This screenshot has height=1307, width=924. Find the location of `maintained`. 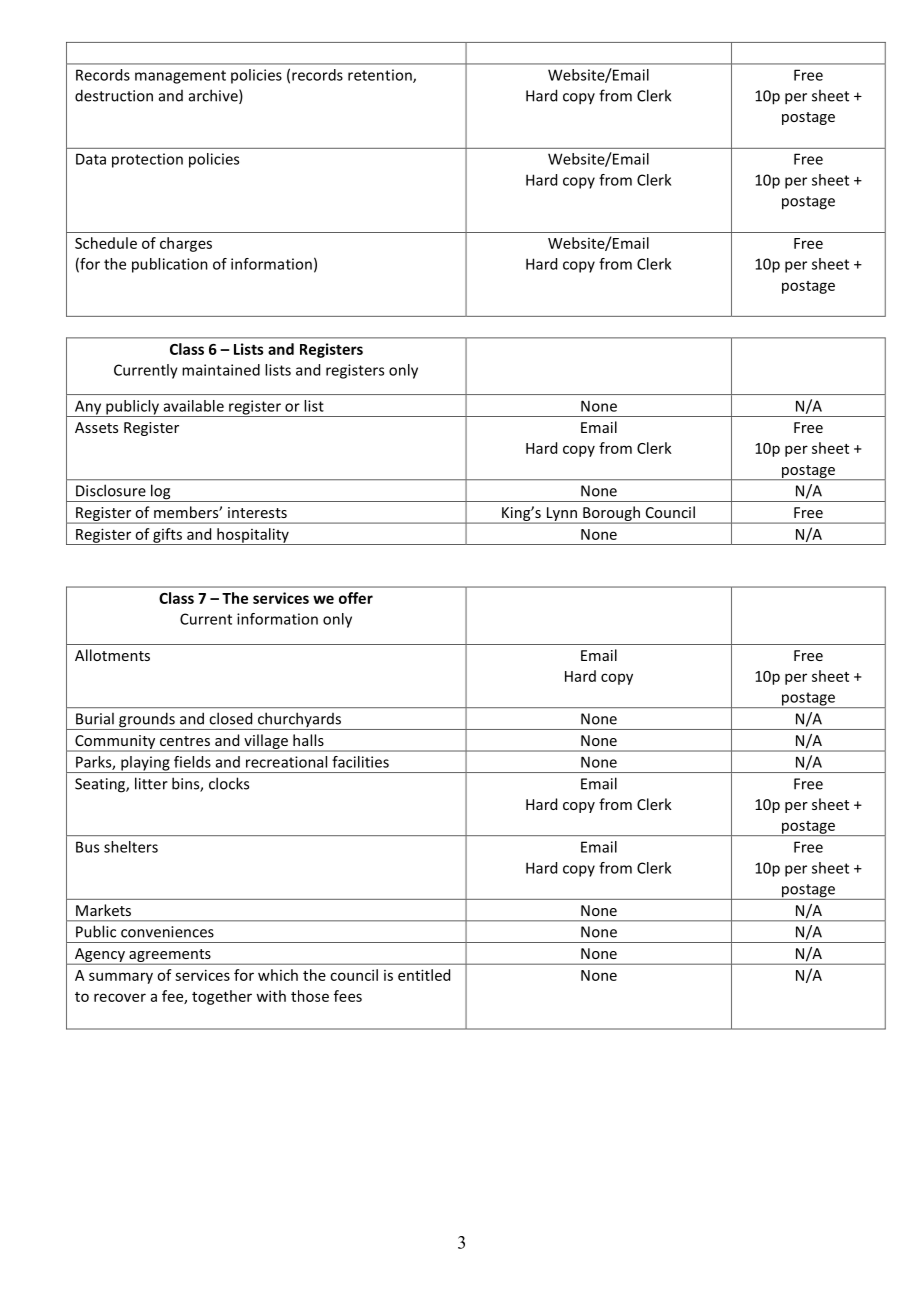

maintained is located at coordinates (221, 370).
